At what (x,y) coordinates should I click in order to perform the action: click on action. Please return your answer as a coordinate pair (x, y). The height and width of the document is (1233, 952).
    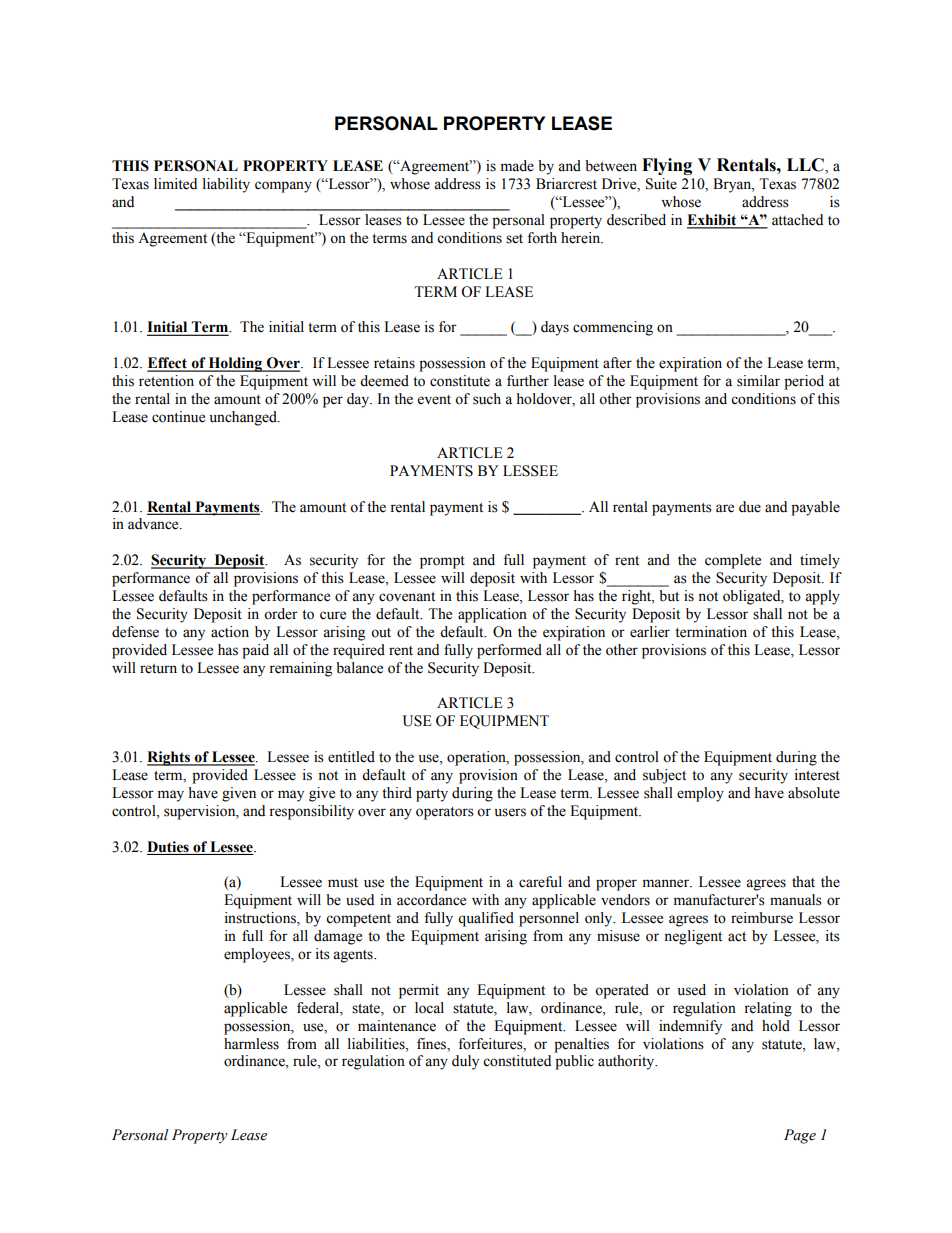
    Looking at the image, I should click on (230, 632).
